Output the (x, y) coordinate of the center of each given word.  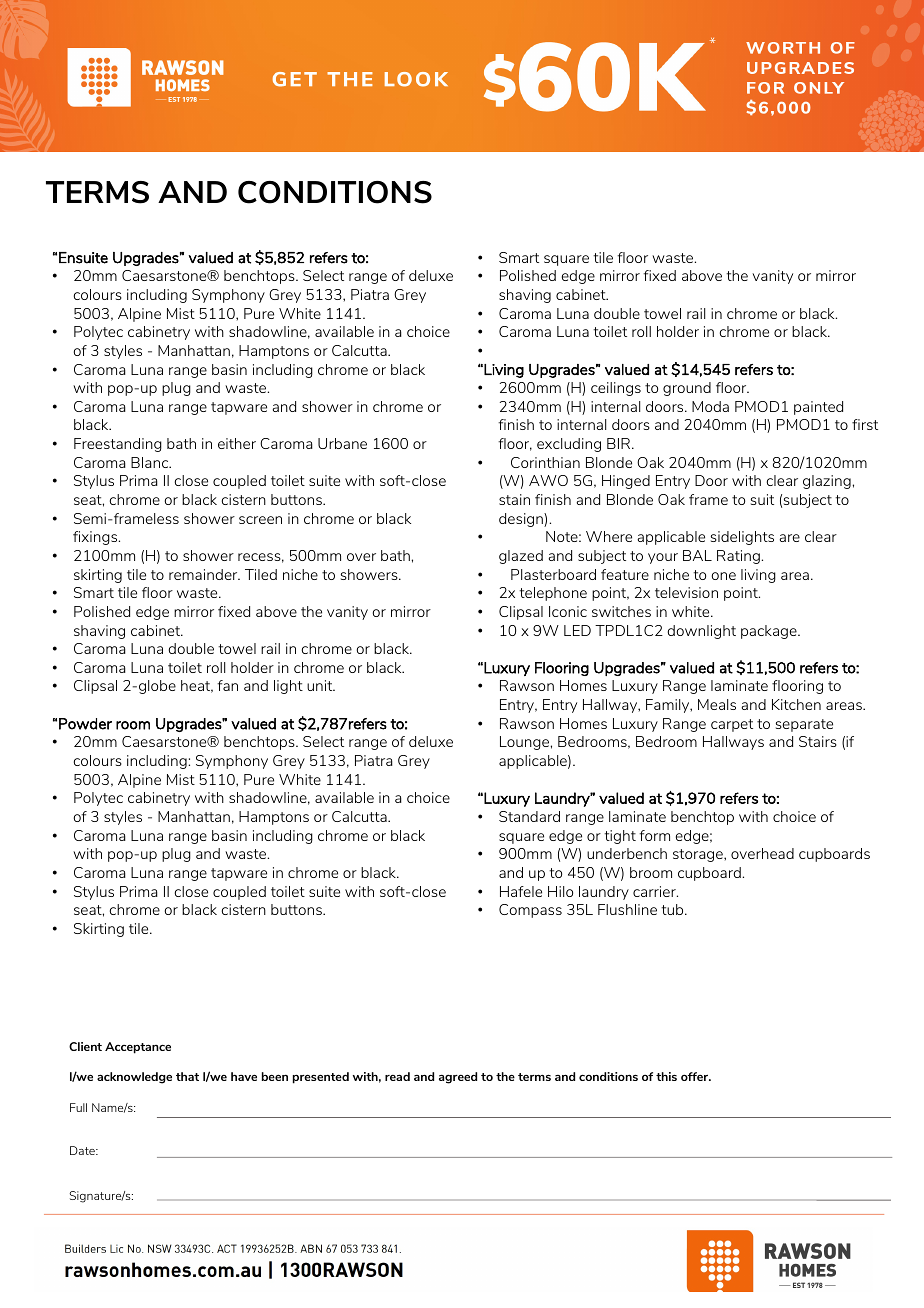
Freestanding (118, 445)
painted (818, 408)
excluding (569, 445)
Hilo (560, 891)
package (770, 632)
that (187, 1076)
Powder (85, 724)
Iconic (568, 611)
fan (227, 685)
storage (699, 855)
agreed (458, 1078)
